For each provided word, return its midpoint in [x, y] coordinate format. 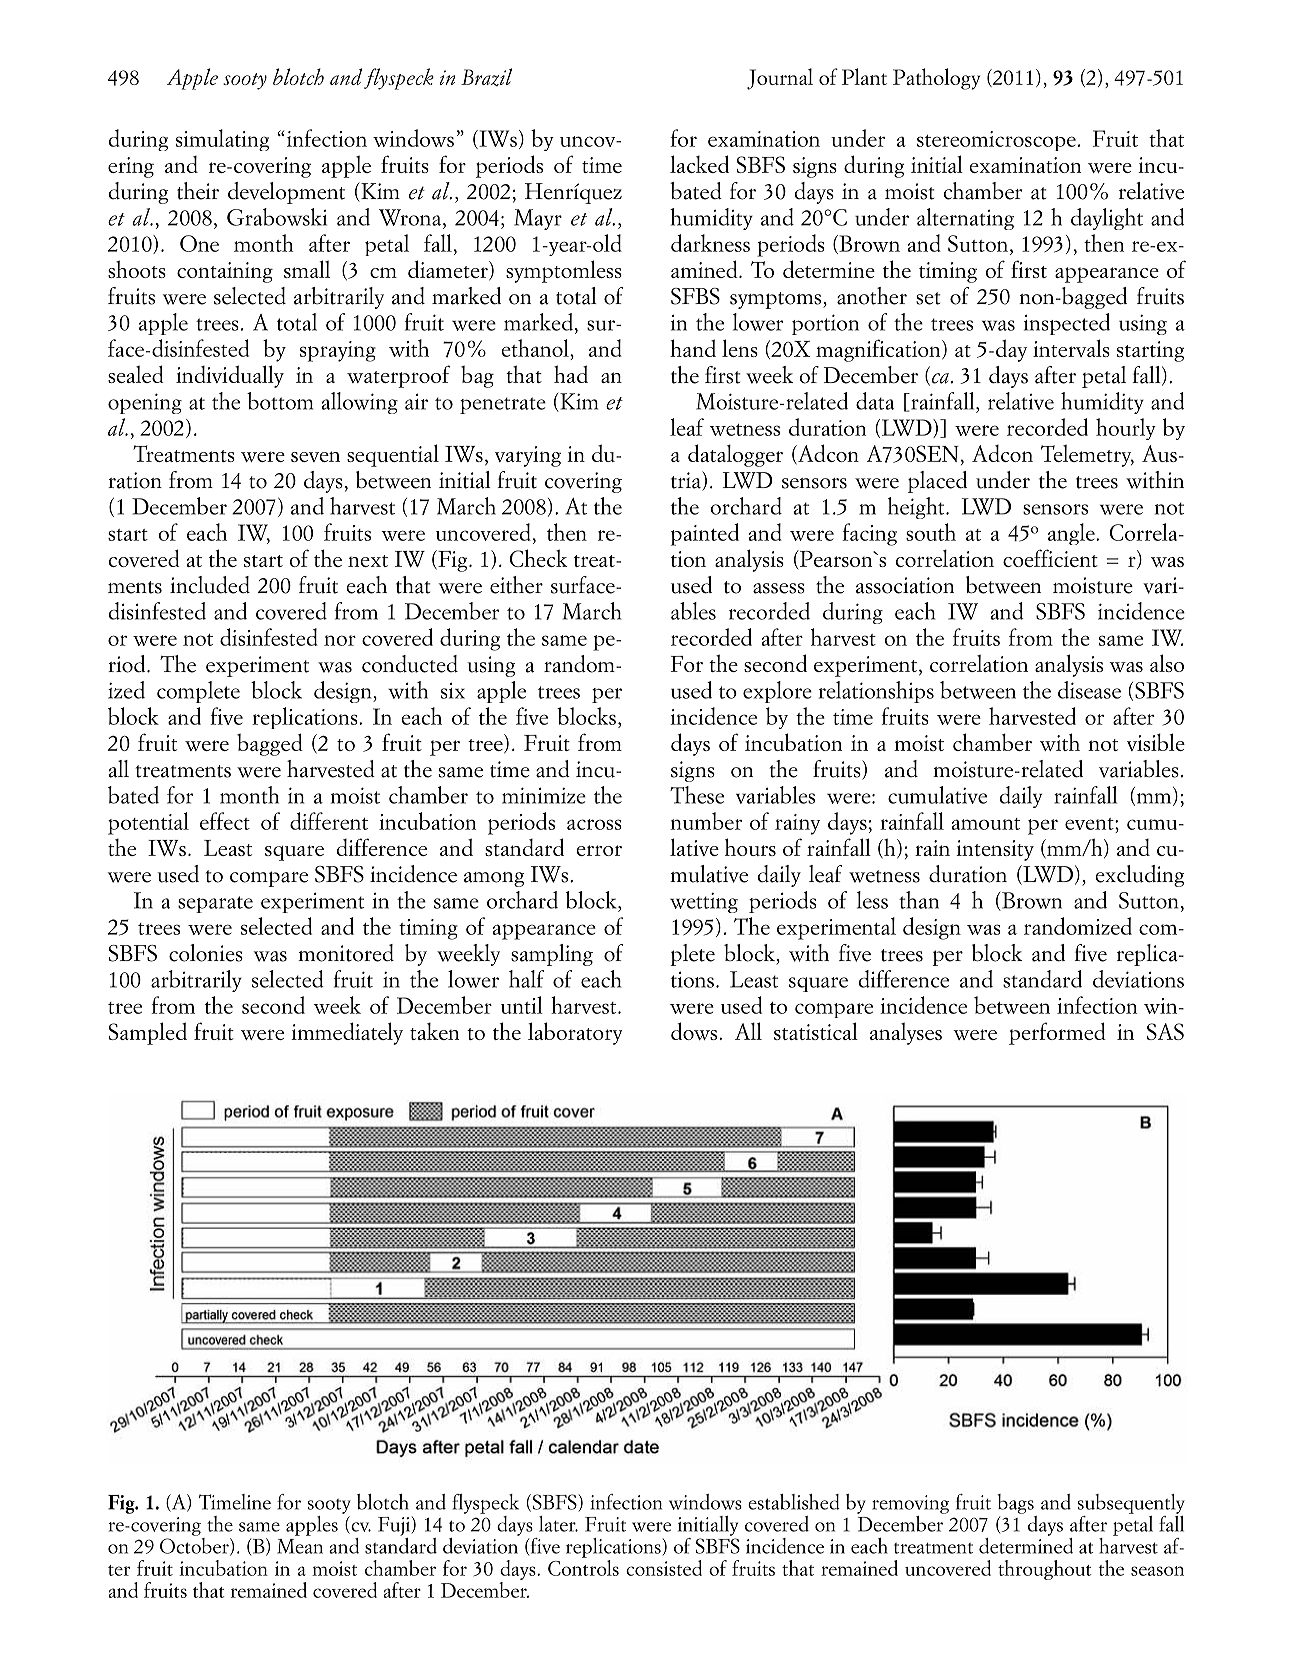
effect [225, 821]
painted [705, 534]
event [1090, 824]
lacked [699, 164]
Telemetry [1087, 455]
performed [1057, 1033]
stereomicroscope [996, 141]
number [706, 821]
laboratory [575, 1033]
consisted [664, 1568]
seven [315, 456]
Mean [300, 1546]
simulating [222, 140]
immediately [347, 1033]
